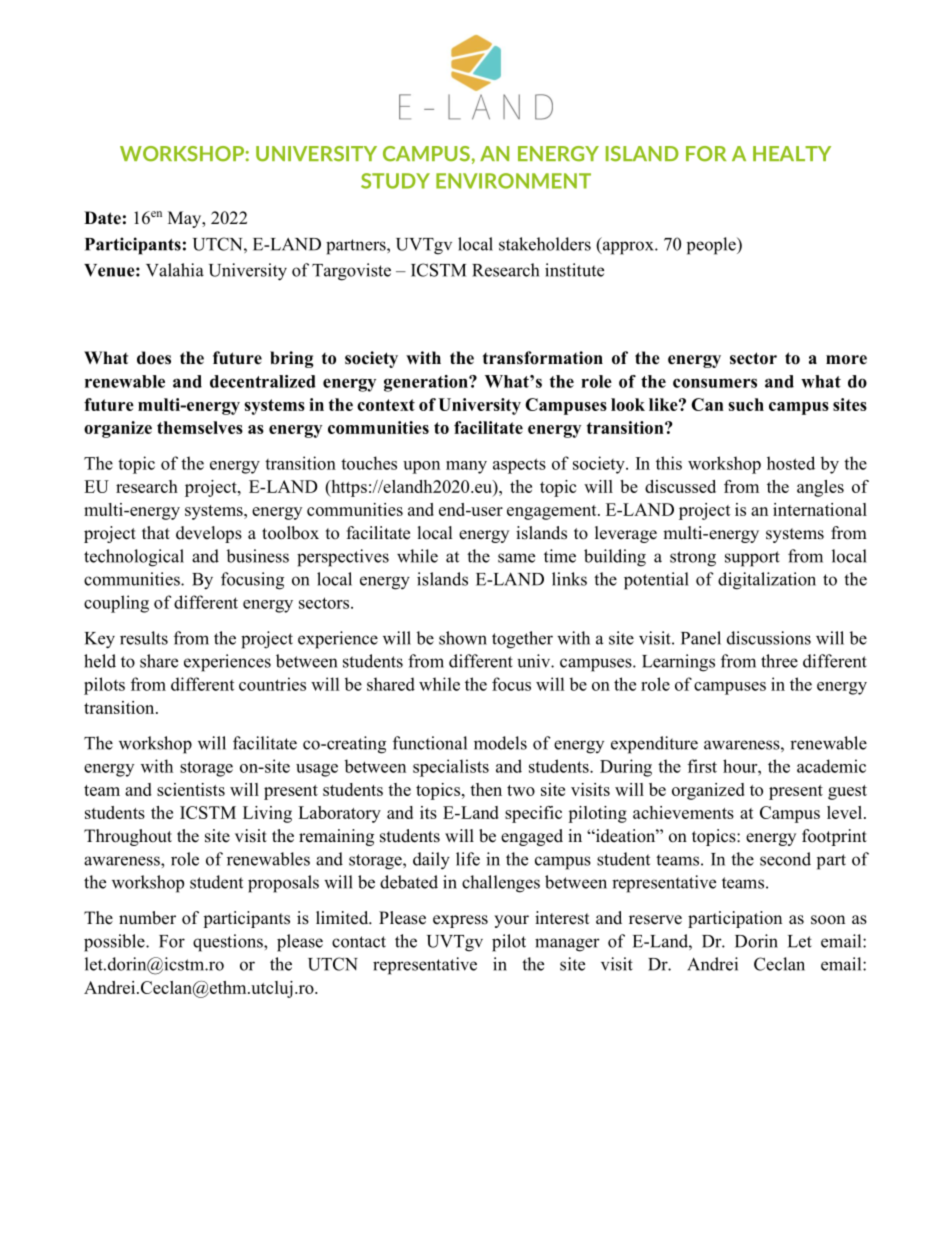  What do you see at coordinates (186, 219) in the screenshot?
I see `May` at bounding box center [186, 219].
